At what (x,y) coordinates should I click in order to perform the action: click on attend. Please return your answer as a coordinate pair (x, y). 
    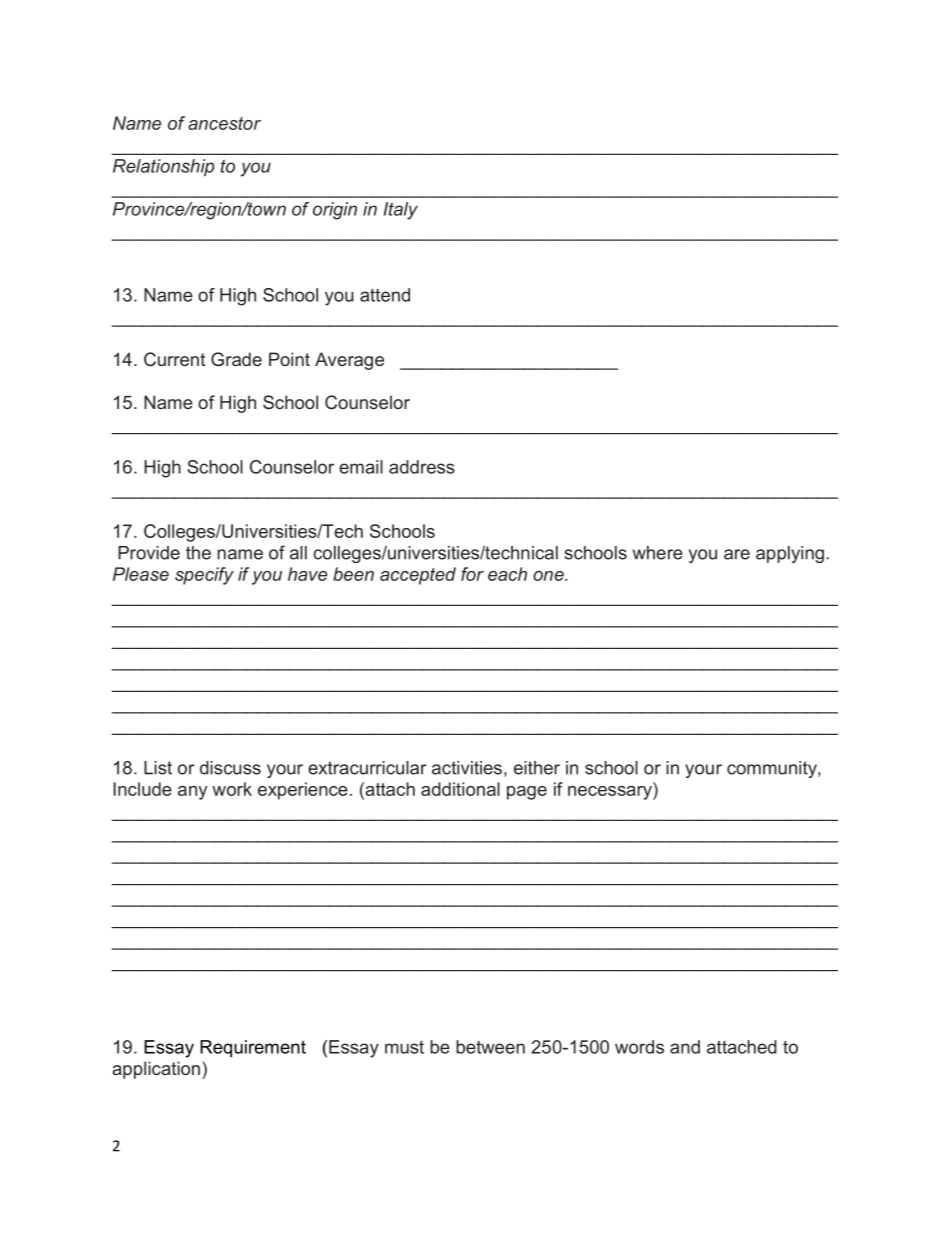
    Looking at the image, I should click on (385, 295).
